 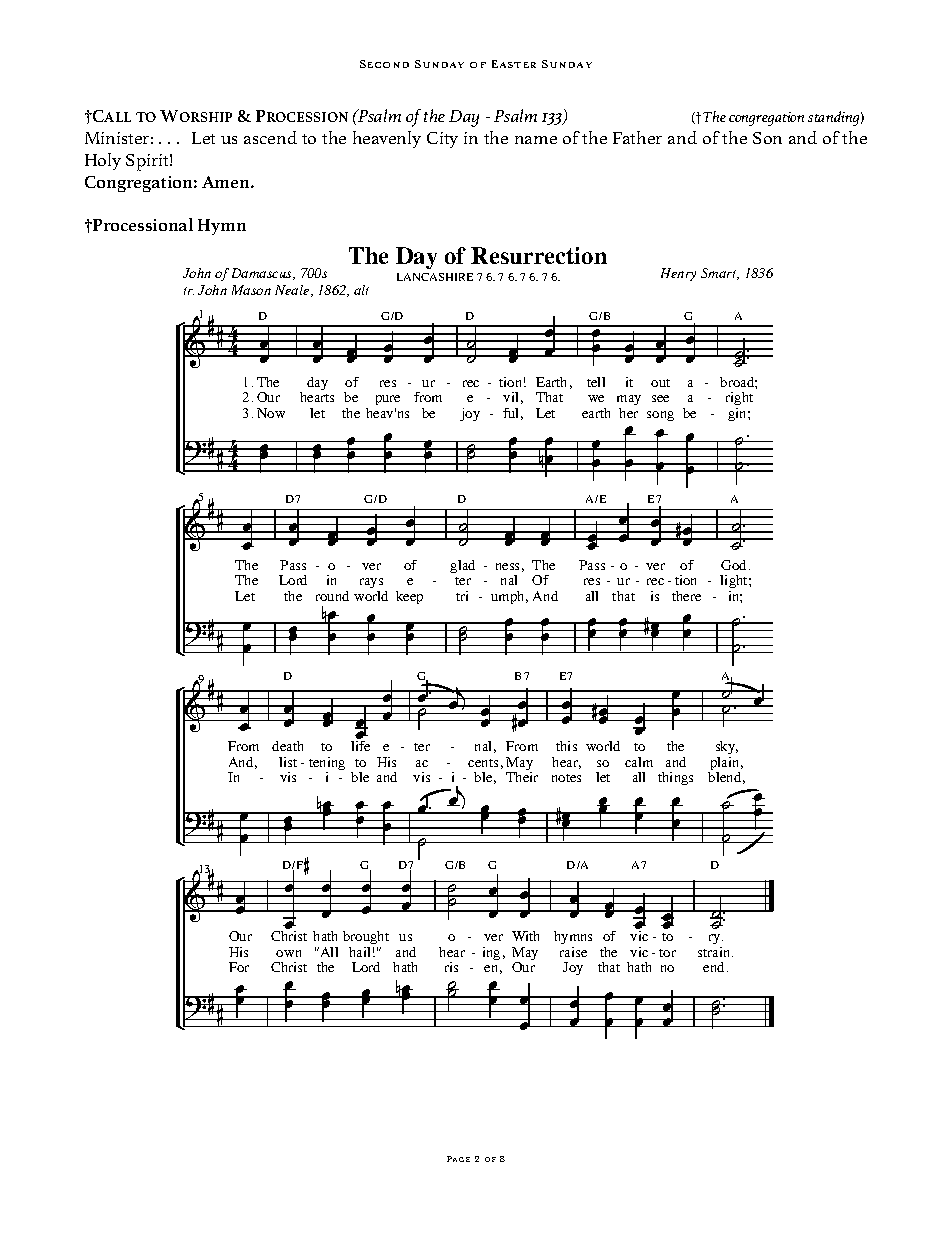 I want to click on death, so click(x=287, y=746).
